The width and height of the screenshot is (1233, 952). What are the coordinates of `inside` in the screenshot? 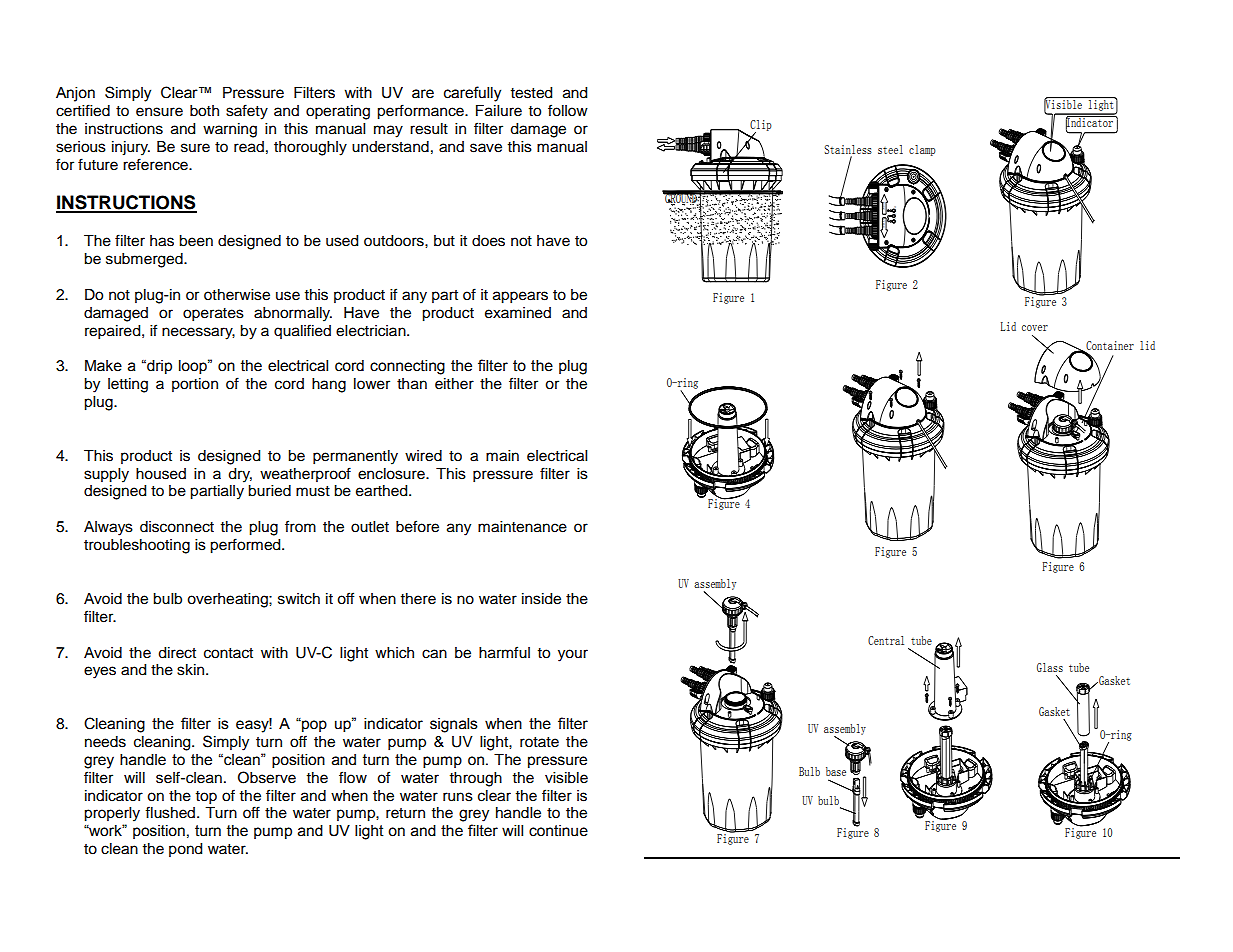 It's located at (541, 599).
